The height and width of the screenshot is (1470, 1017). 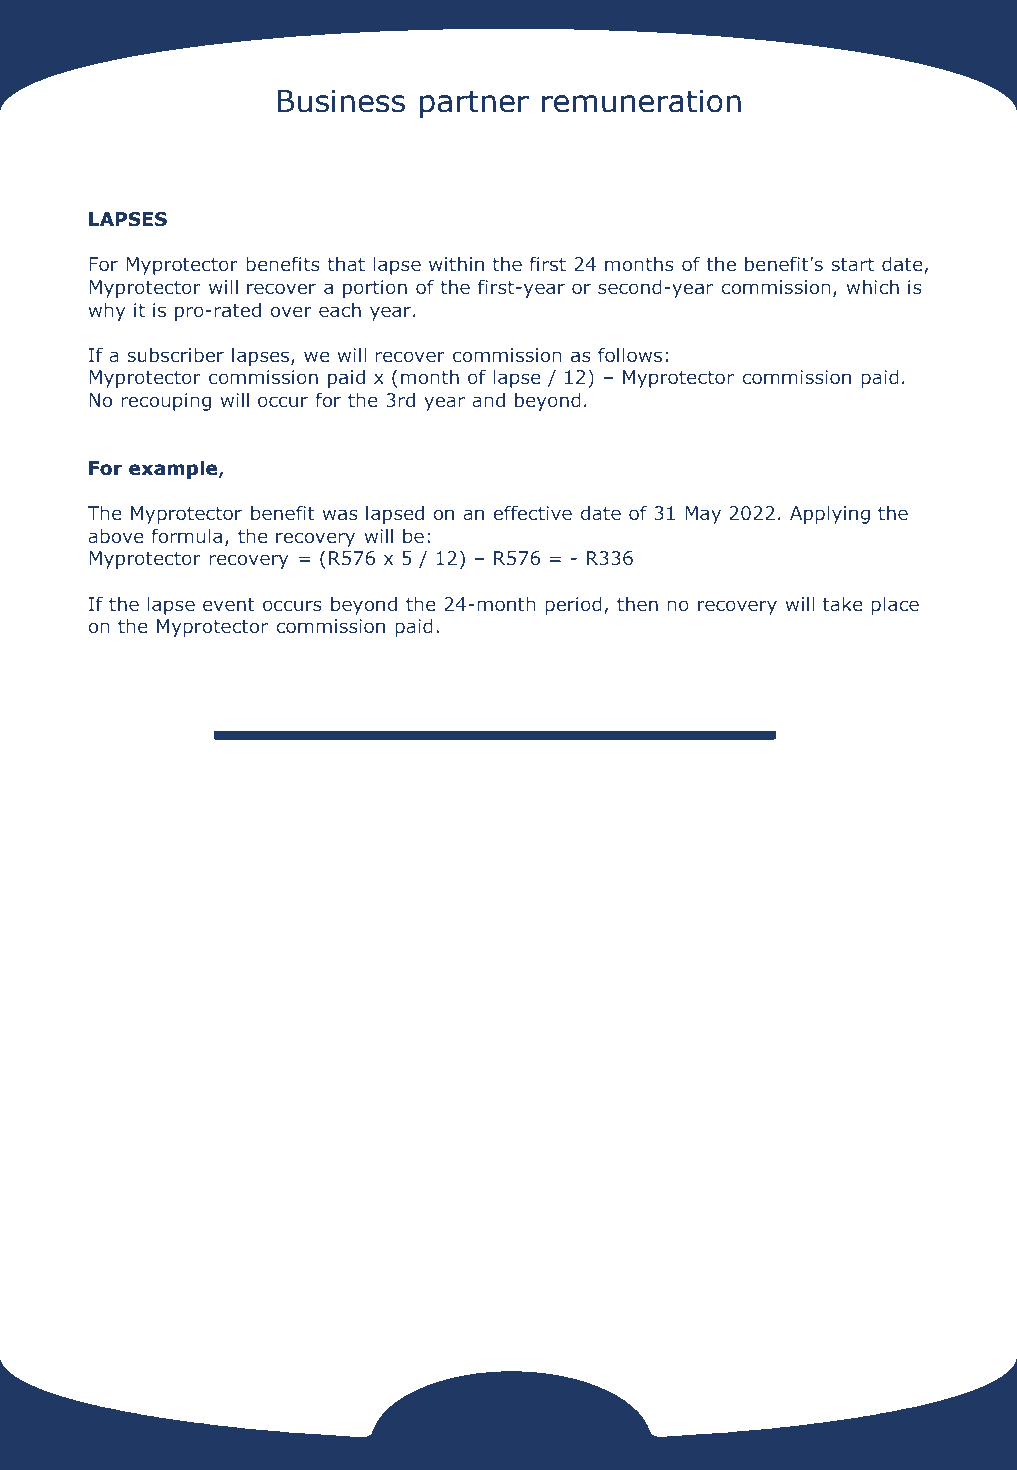 What do you see at coordinates (474, 104) in the screenshot?
I see `partner` at bounding box center [474, 104].
